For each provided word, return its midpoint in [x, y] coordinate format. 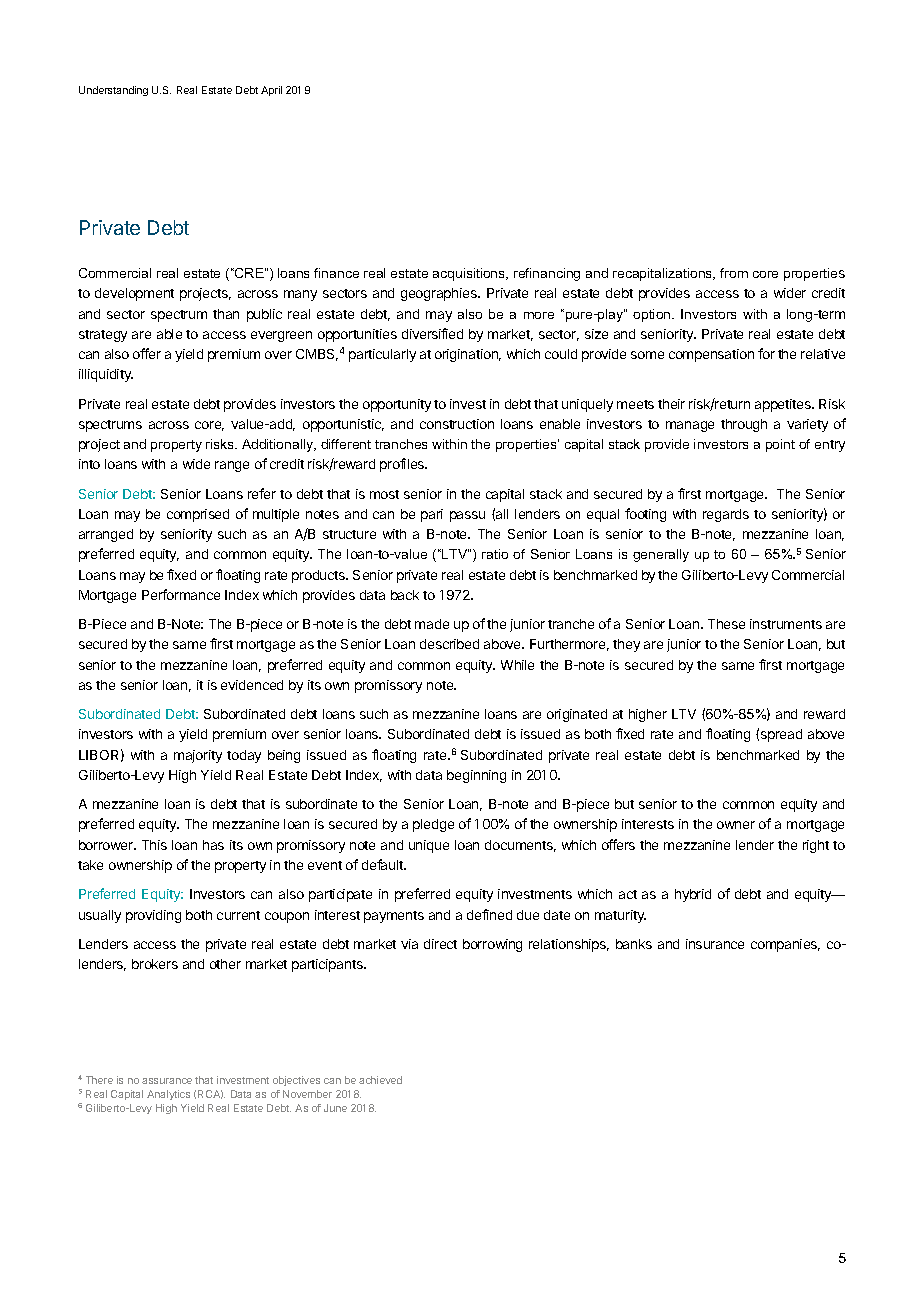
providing [153, 916]
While [517, 665]
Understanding [113, 91]
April [271, 91]
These [726, 624]
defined [489, 914]
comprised [198, 515]
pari [432, 515]
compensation [711, 355]
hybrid [693, 895]
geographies [440, 294]
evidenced [252, 685]
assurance [167, 1081]
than [226, 314]
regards [726, 515]
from [734, 273]
